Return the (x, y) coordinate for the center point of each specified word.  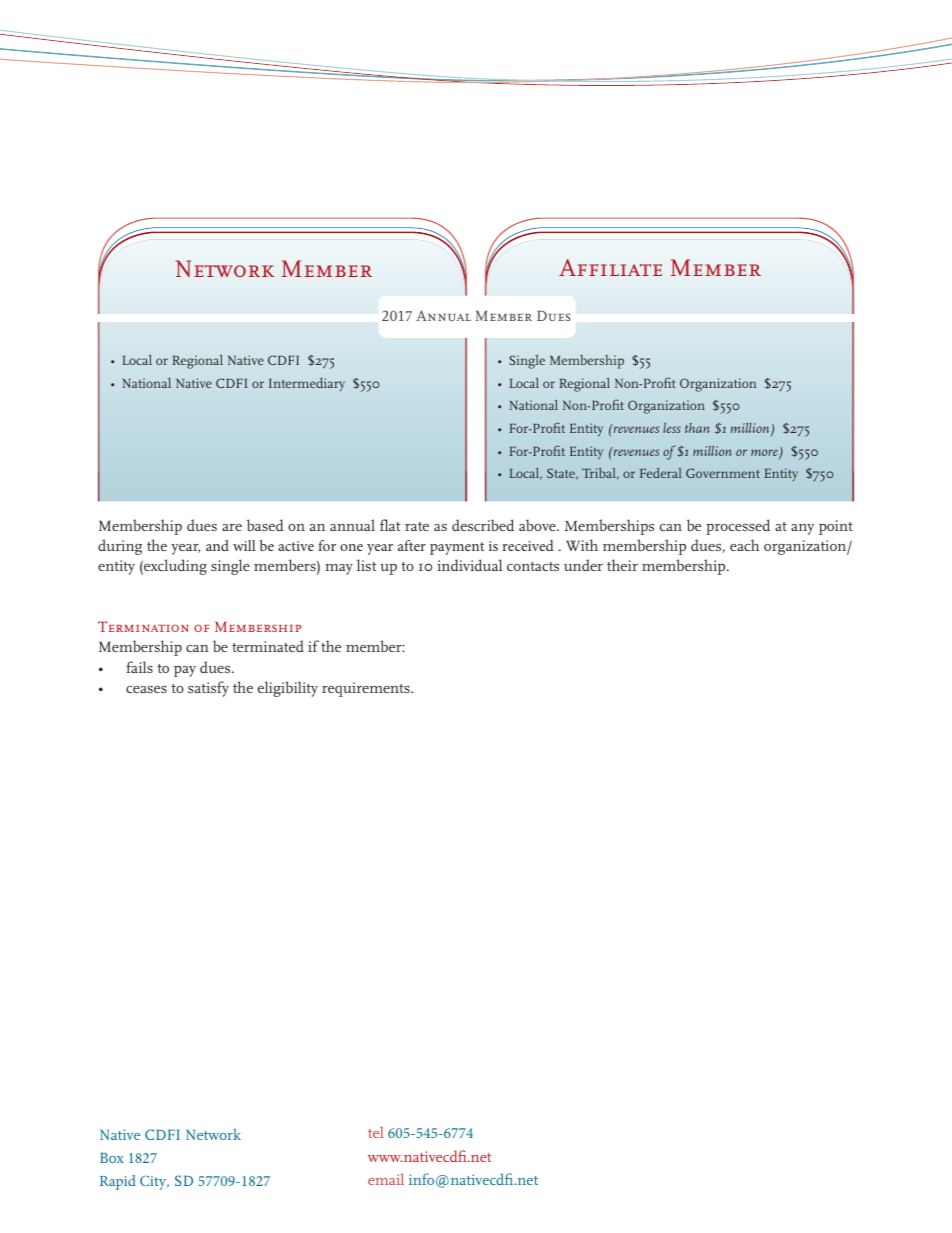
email (386, 1179)
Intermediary (307, 385)
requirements (367, 689)
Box (112, 1157)
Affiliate (610, 267)
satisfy (208, 689)
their (622, 565)
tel (376, 1132)
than (697, 428)
